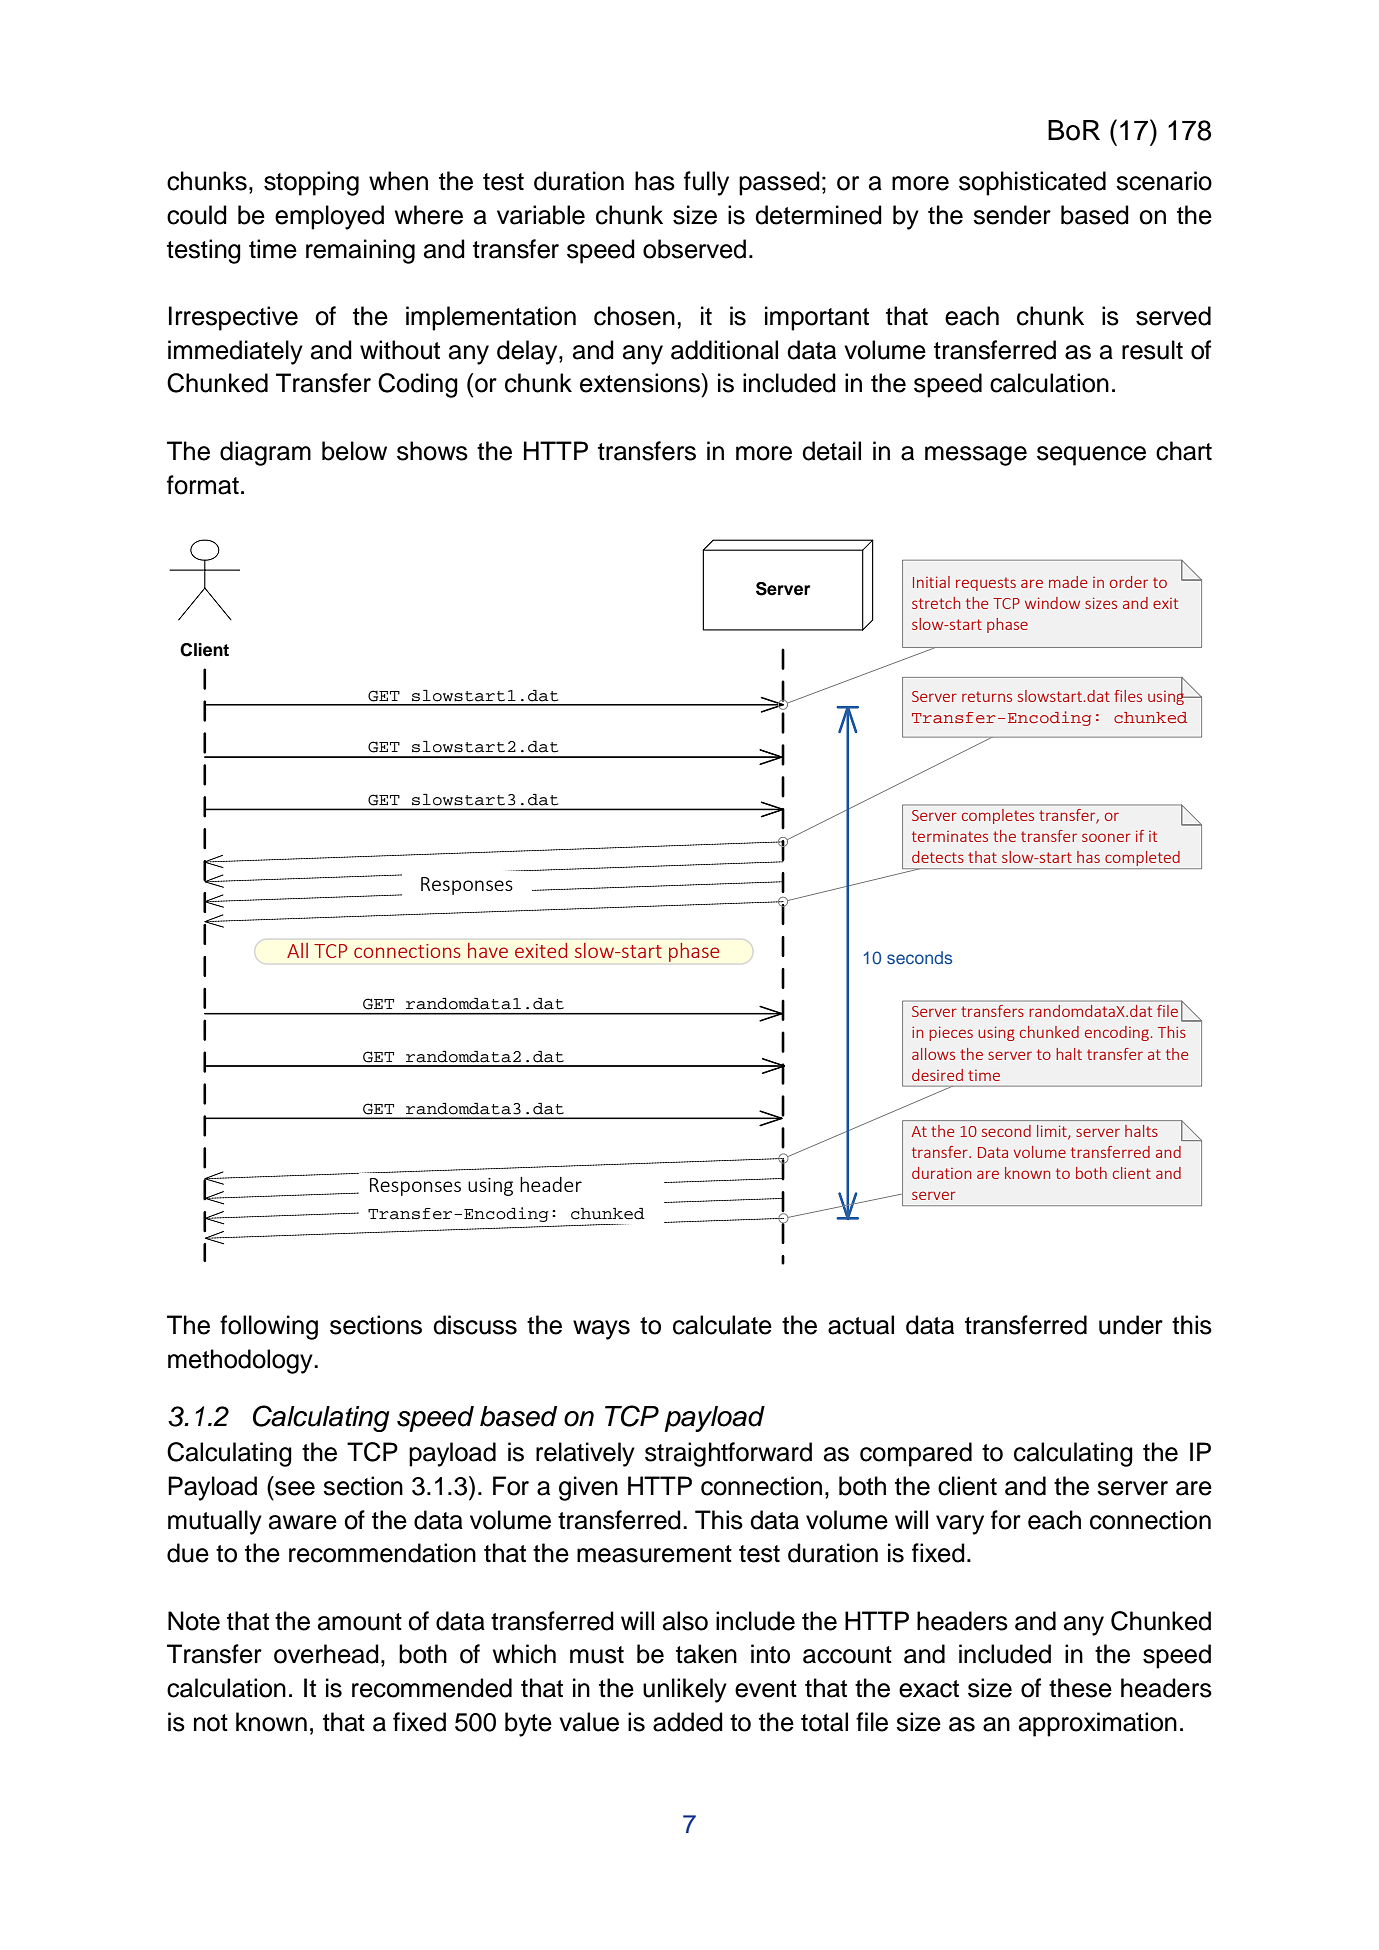 The height and width of the screenshot is (1950, 1379). What do you see at coordinates (831, 451) in the screenshot?
I see `detail` at bounding box center [831, 451].
